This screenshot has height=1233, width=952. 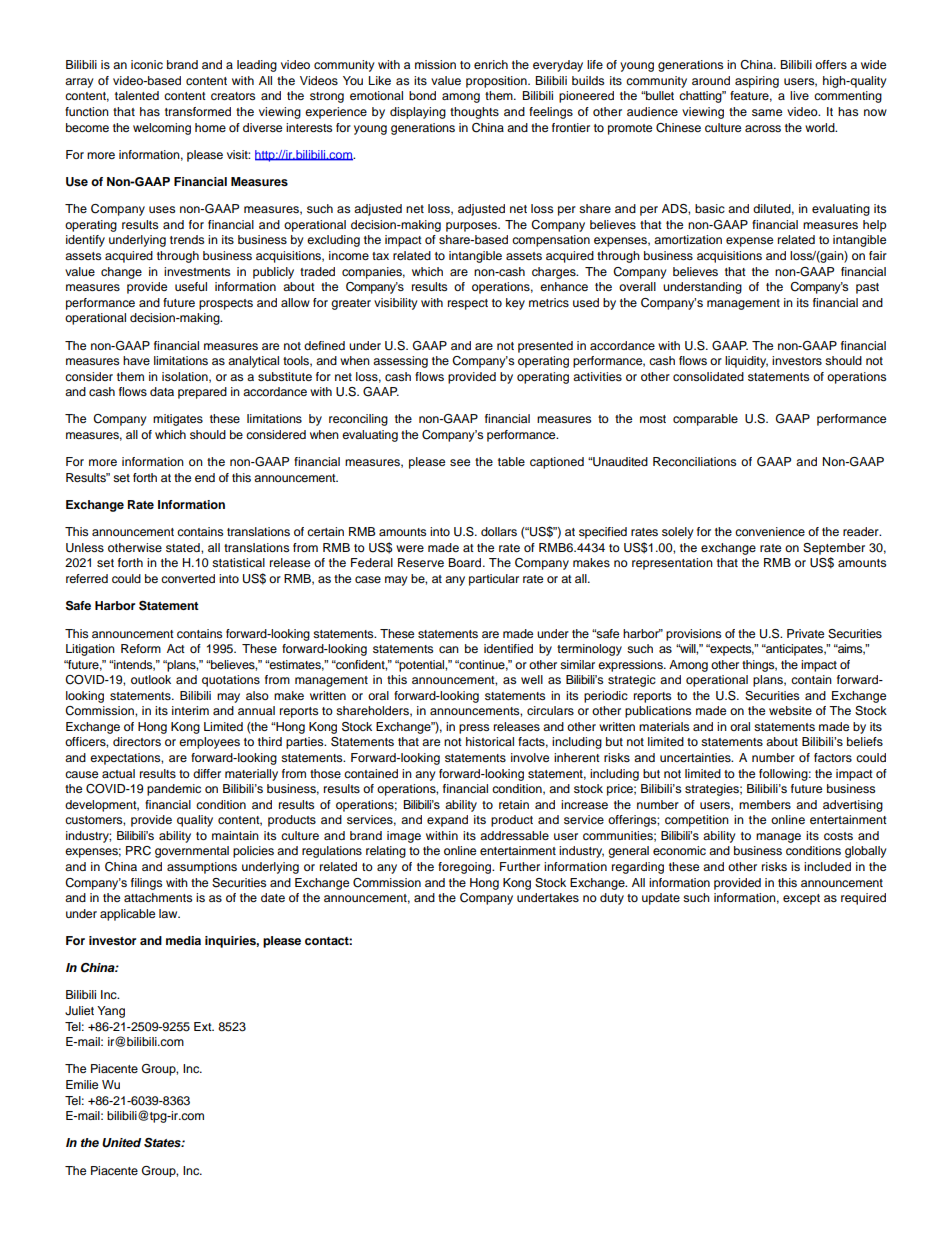 What do you see at coordinates (198, 111) in the screenshot?
I see `transformed` at bounding box center [198, 111].
